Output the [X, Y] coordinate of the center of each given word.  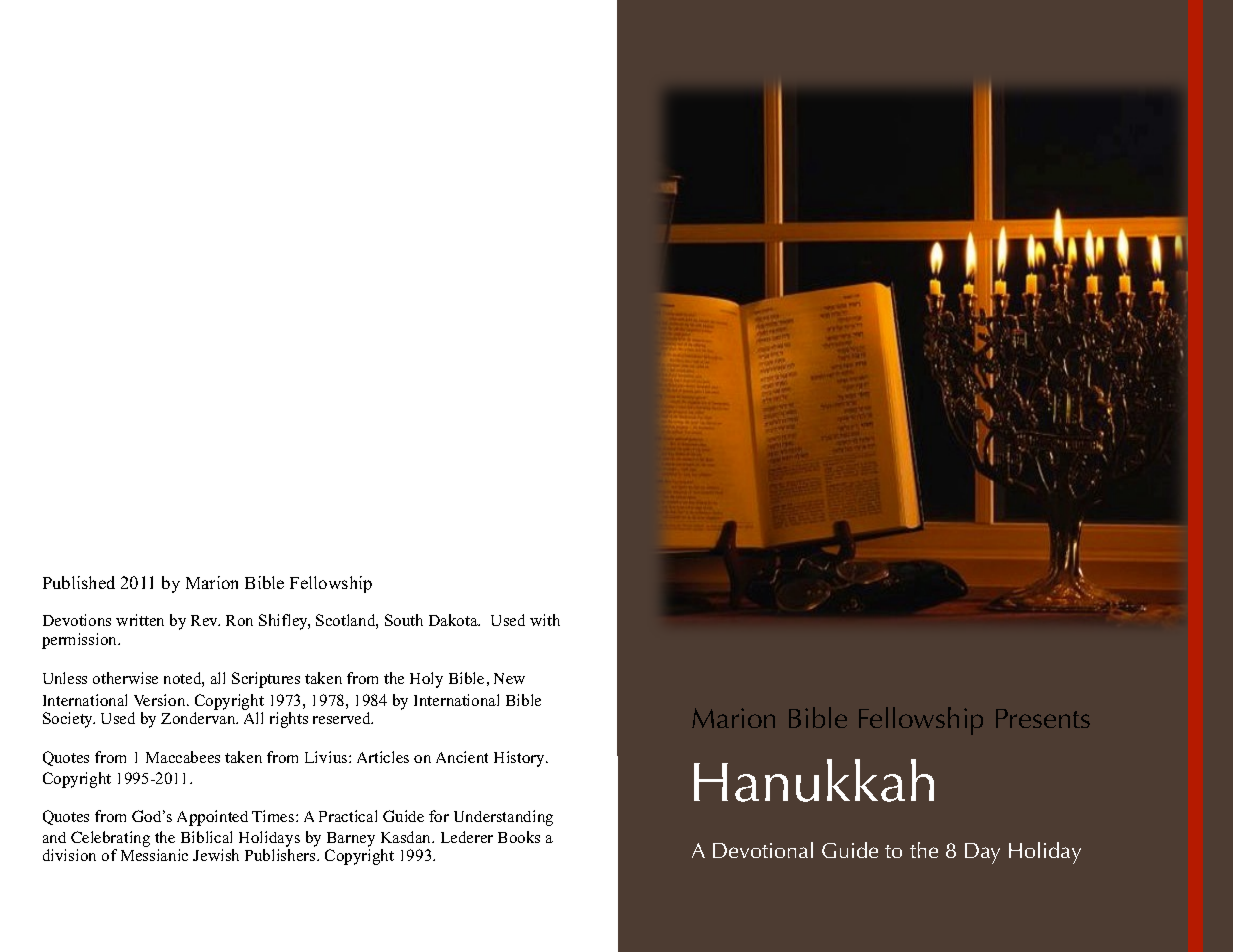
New [509, 678]
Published [79, 582]
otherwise [125, 678]
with [545, 620]
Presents [1043, 718]
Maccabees [183, 757]
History [520, 759]
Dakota [454, 620]
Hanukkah [814, 780]
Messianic [154, 855]
